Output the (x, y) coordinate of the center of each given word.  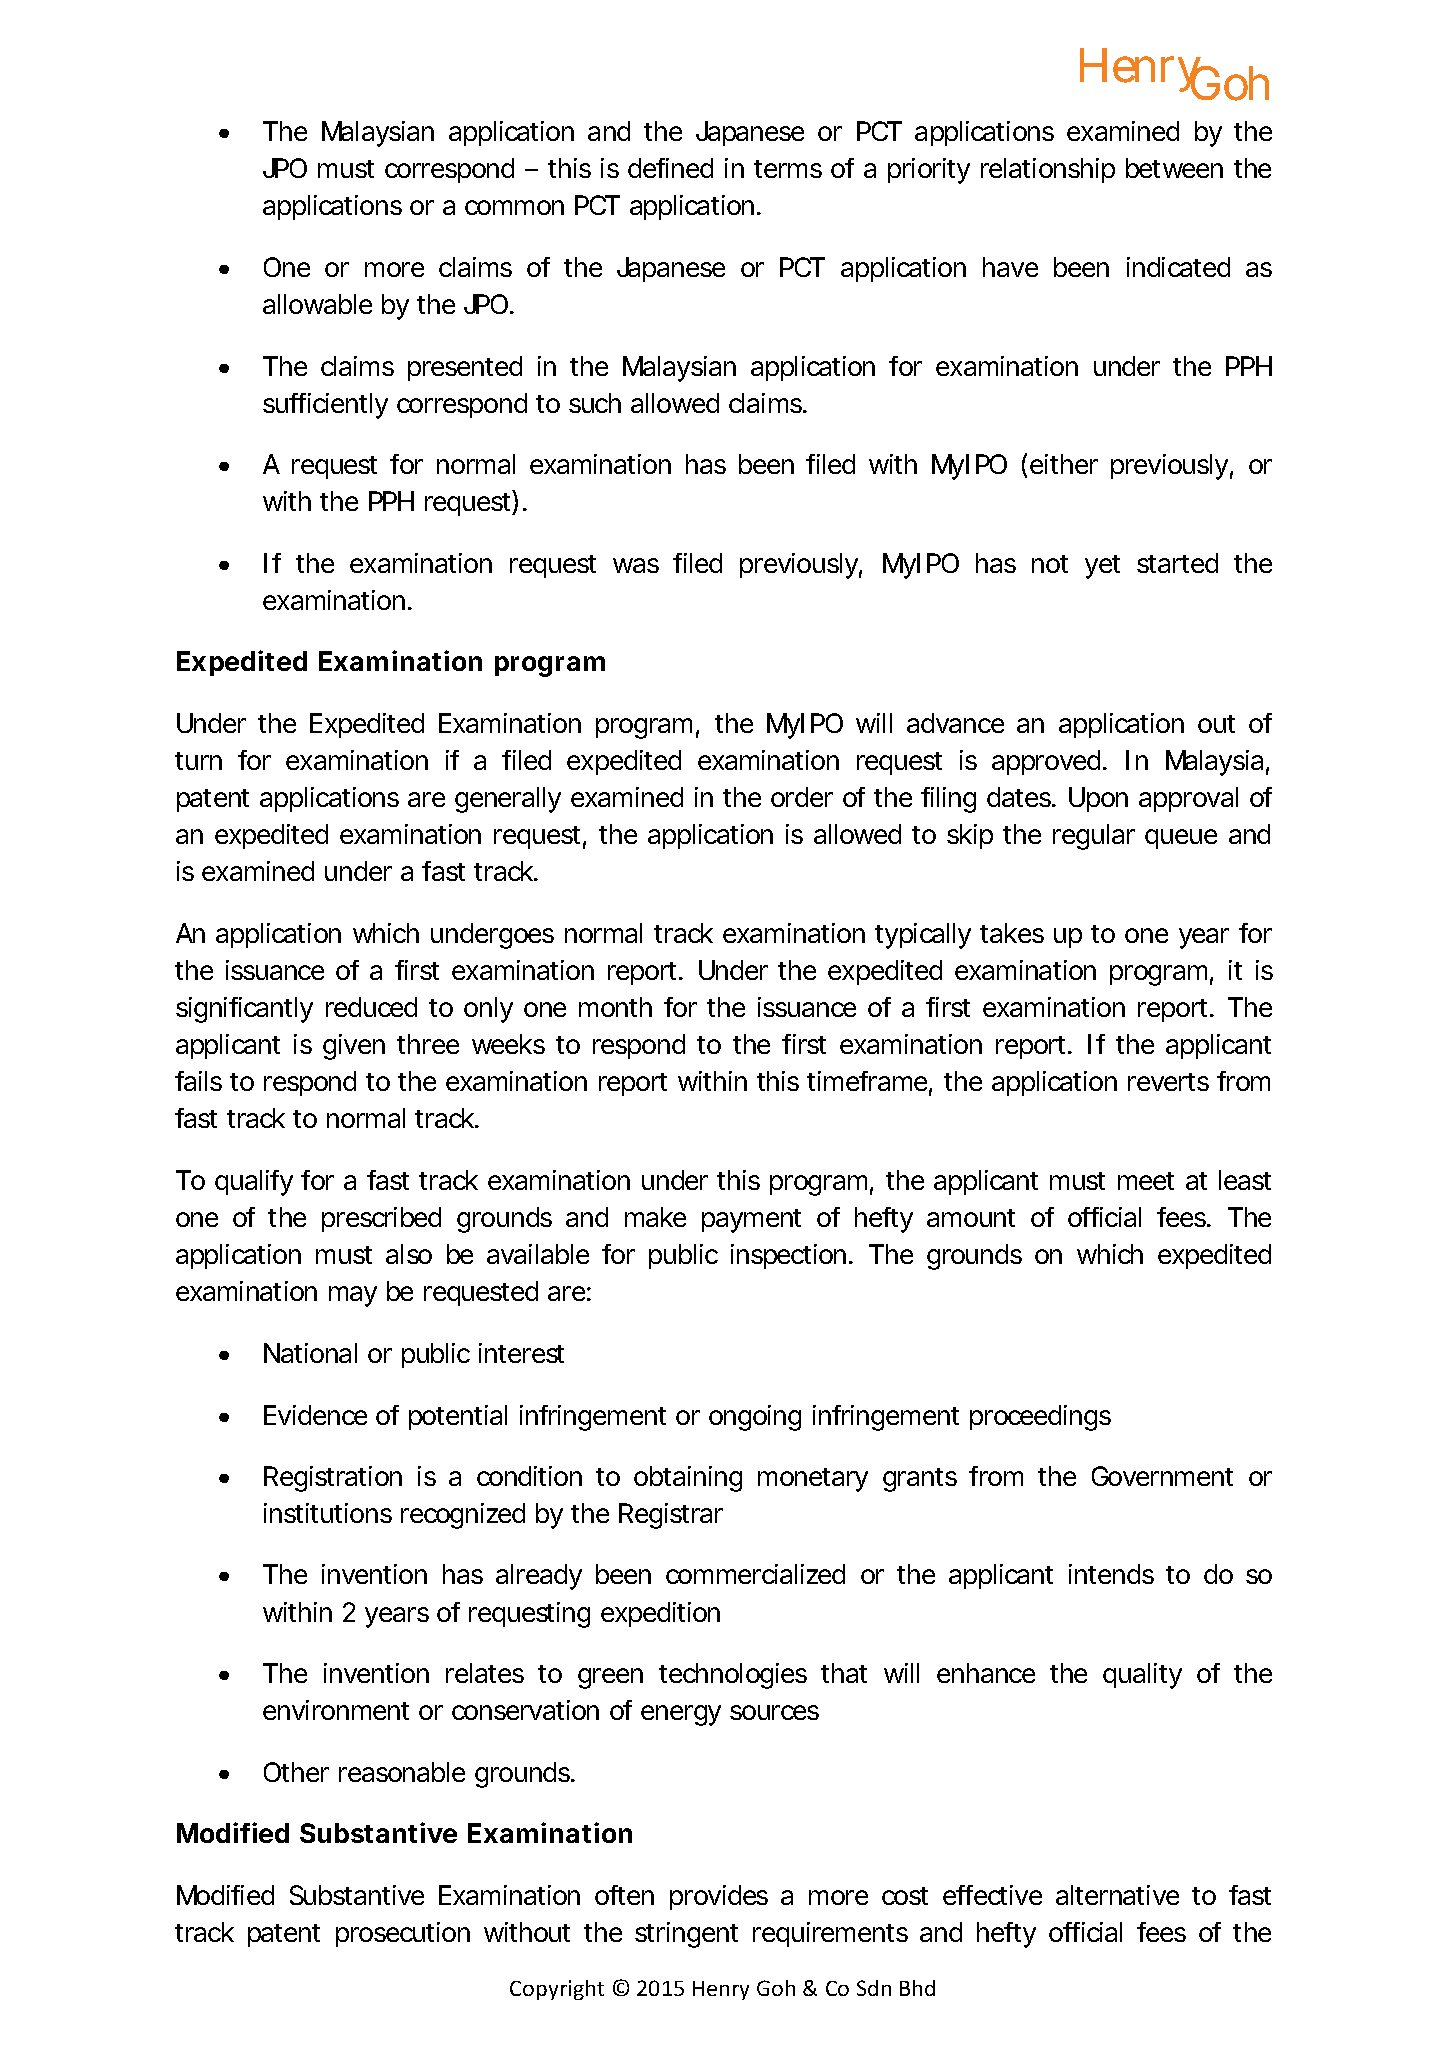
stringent (686, 1935)
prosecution (403, 1934)
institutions (328, 1513)
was (636, 565)
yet (1102, 567)
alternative (1117, 1895)
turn (198, 761)
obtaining (688, 1479)
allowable (317, 304)
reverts (1168, 1082)
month (615, 1007)
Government (1162, 1476)
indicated (1178, 267)
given (354, 1047)
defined (670, 168)
